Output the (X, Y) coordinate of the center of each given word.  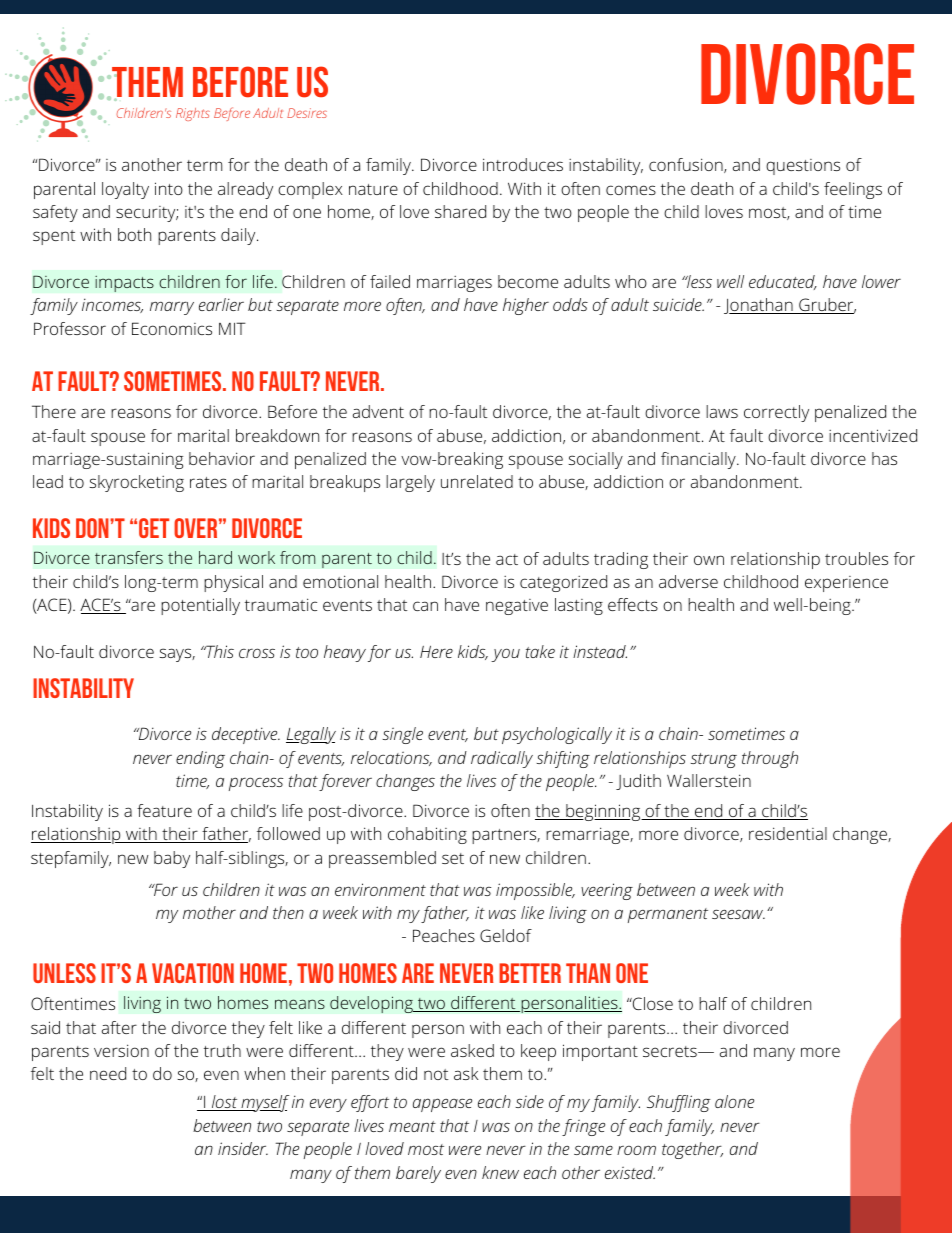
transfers (129, 557)
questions (803, 167)
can (425, 606)
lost (224, 1103)
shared (460, 211)
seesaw (738, 914)
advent (378, 411)
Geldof (506, 935)
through (770, 759)
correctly (776, 413)
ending (200, 759)
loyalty (125, 190)
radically (502, 759)
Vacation (193, 973)
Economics (172, 328)
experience (846, 584)
